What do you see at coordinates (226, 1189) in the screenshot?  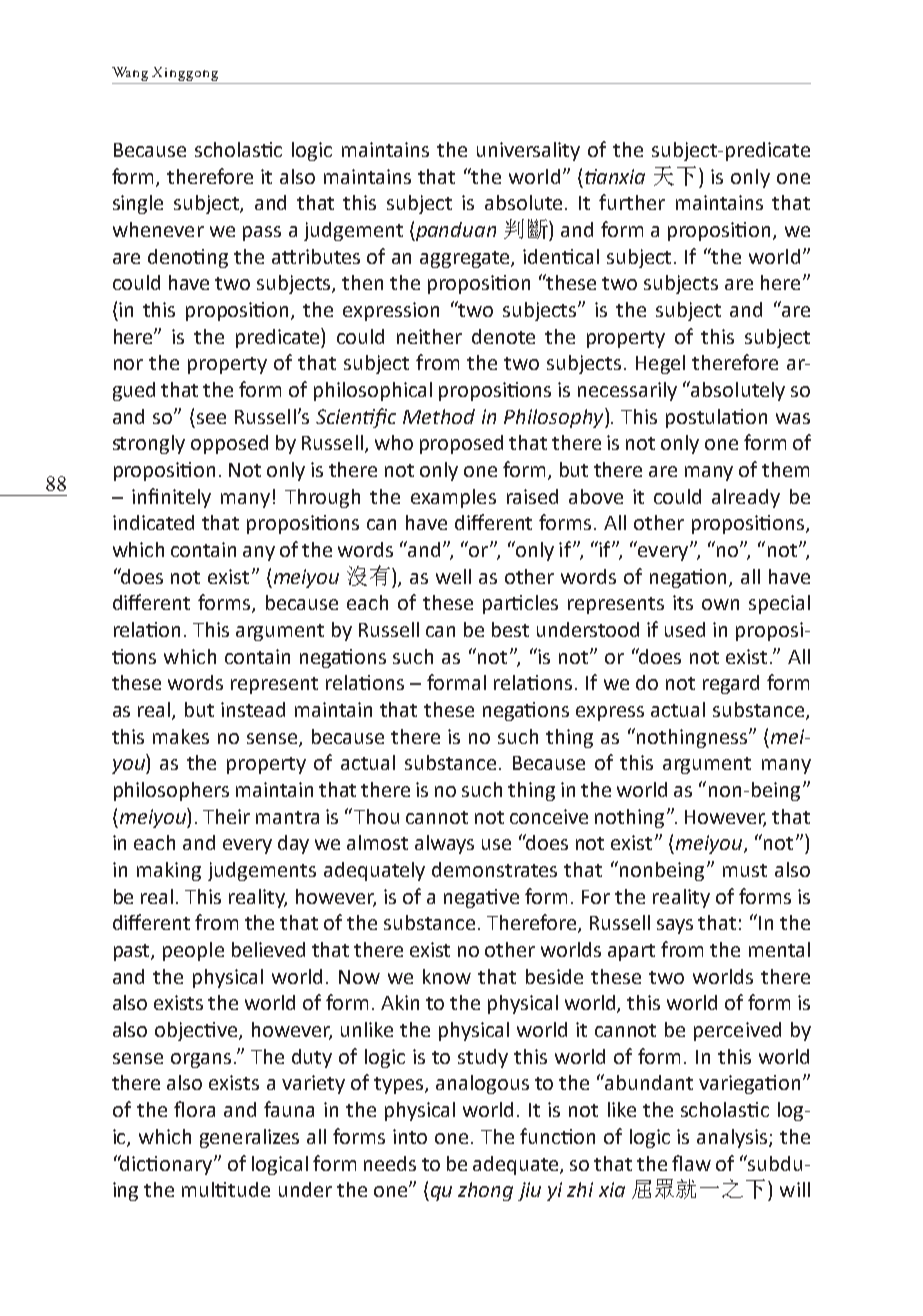 I see `multitude` at bounding box center [226, 1189].
